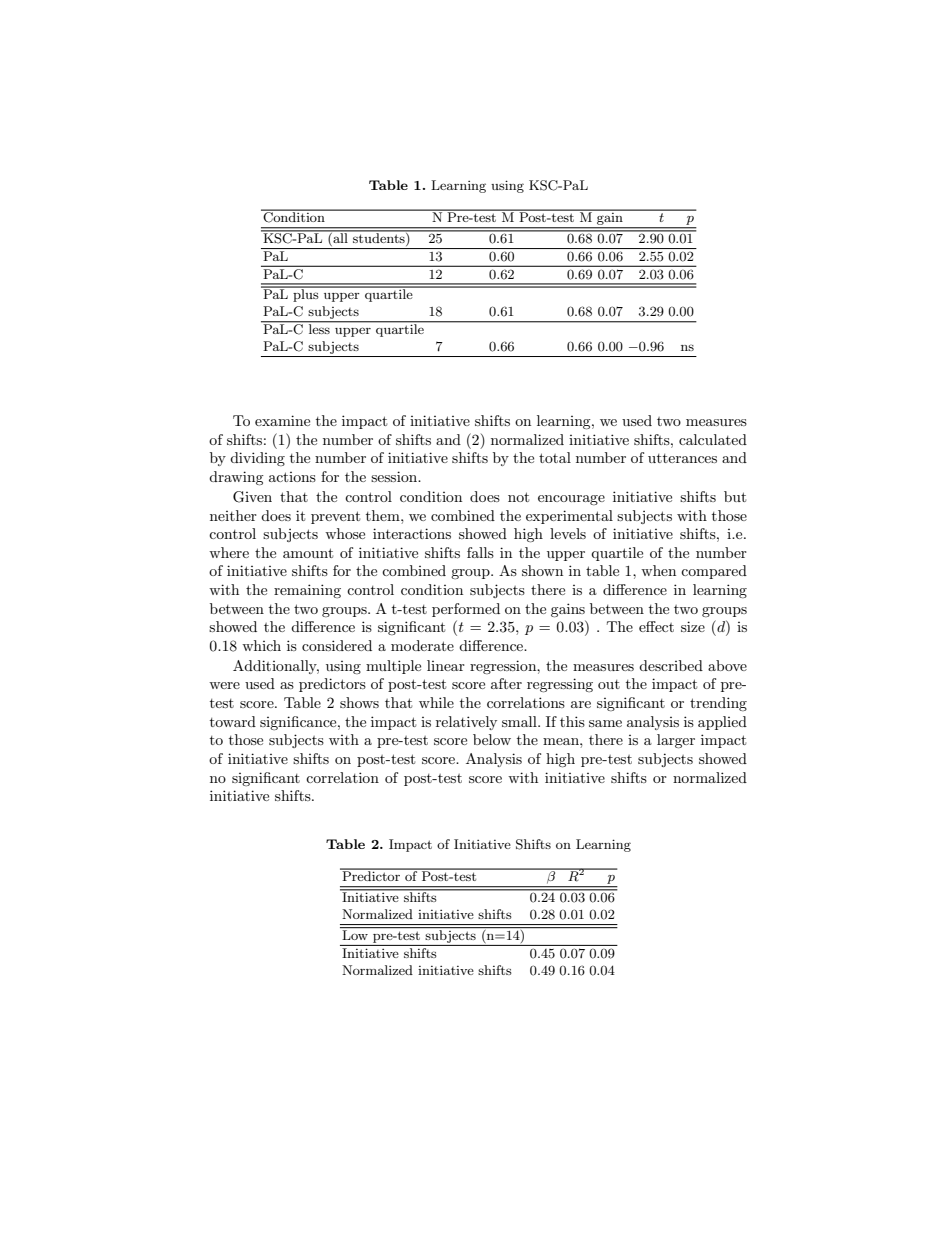  I want to click on remaining, so click(307, 591).
